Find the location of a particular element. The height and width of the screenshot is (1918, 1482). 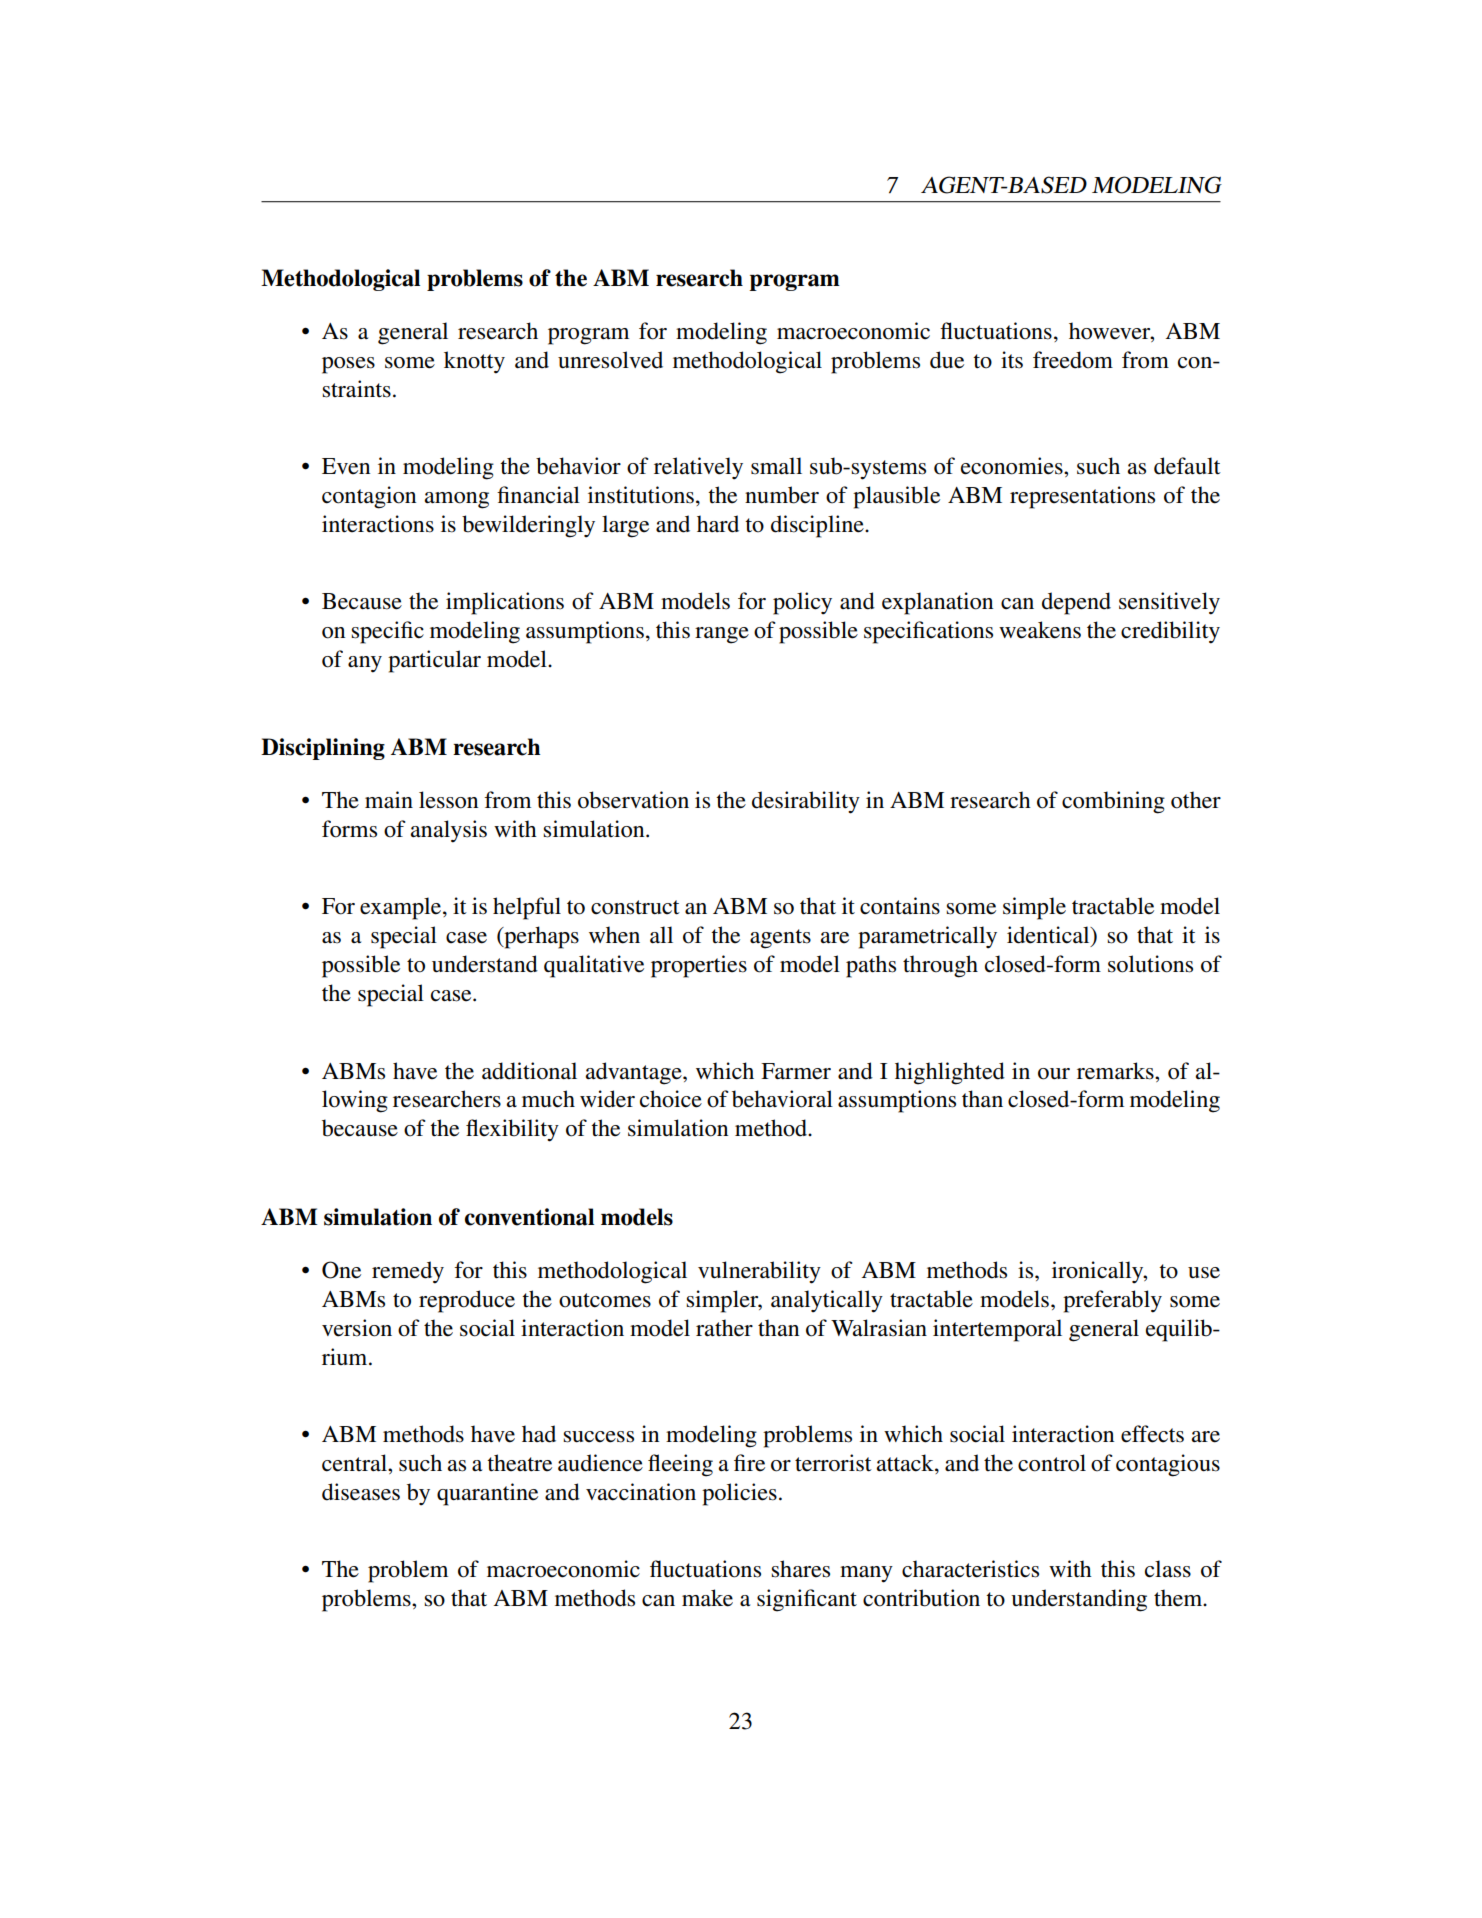

small is located at coordinates (776, 466).
